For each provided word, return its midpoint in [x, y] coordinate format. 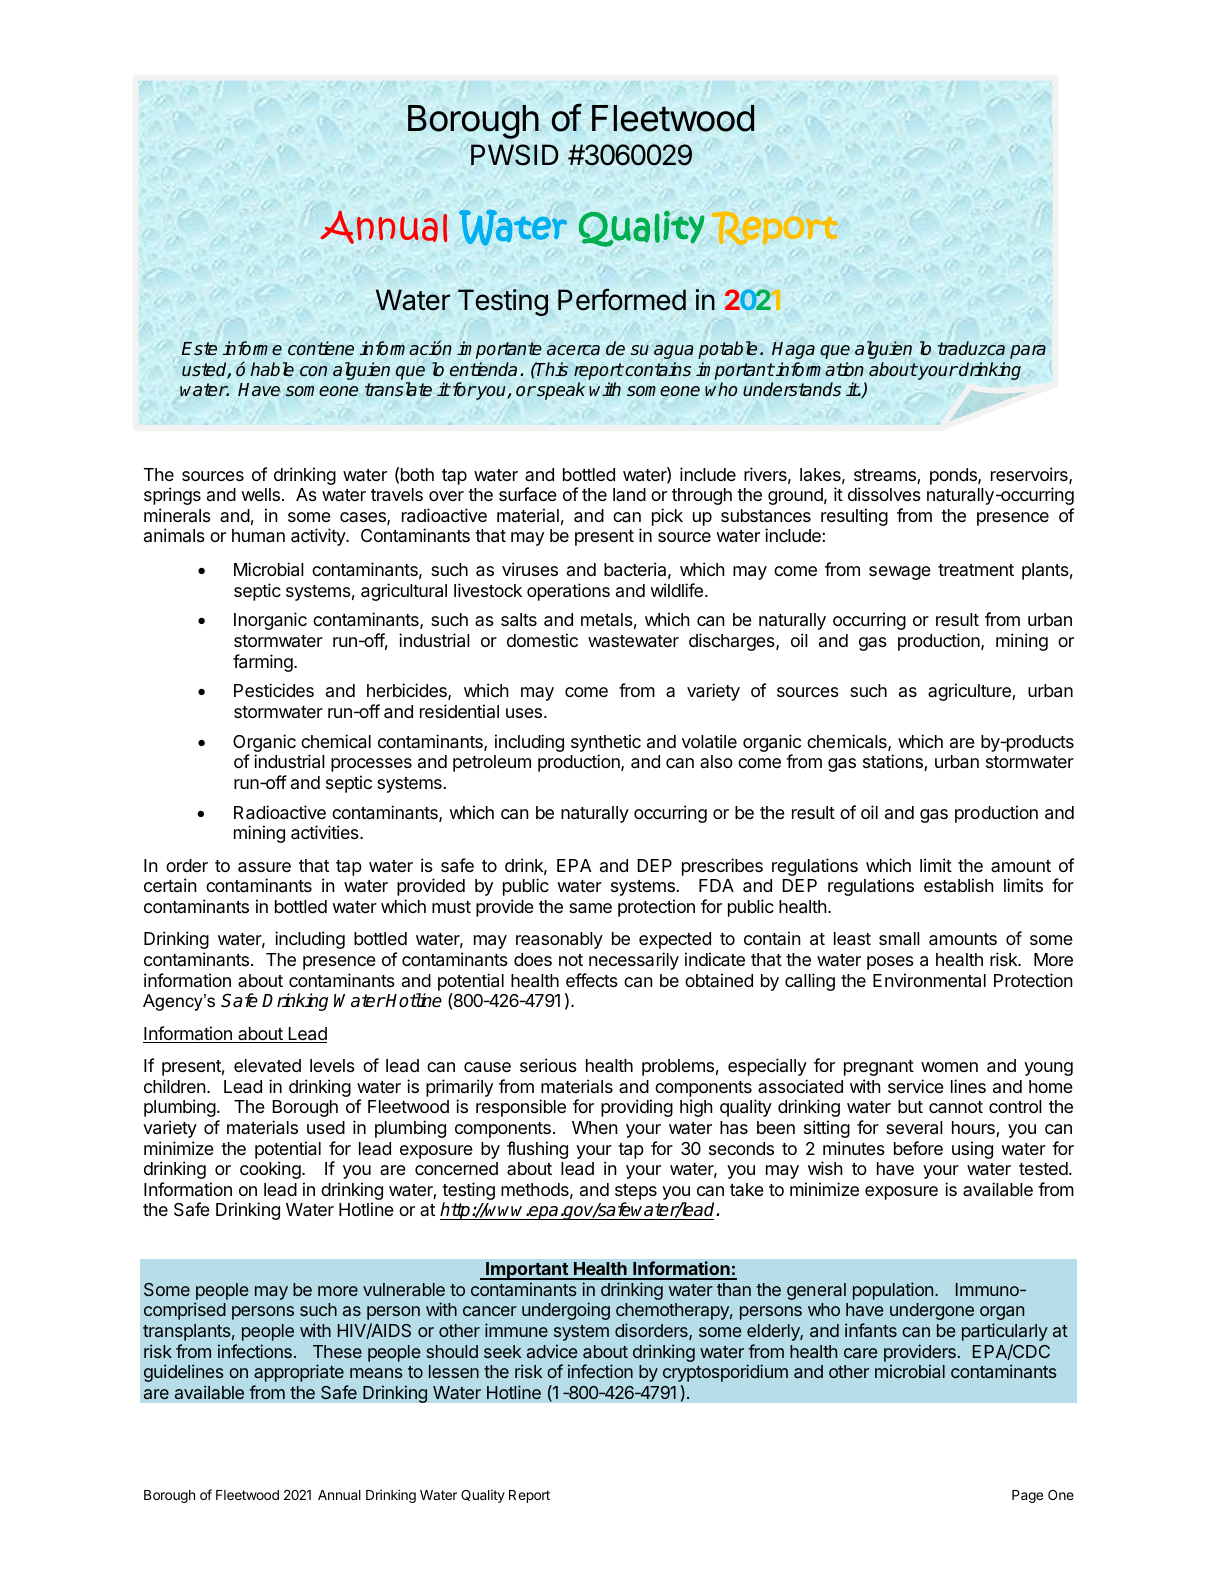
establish [959, 885]
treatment [976, 570]
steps [636, 1192]
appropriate [299, 1373]
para [1028, 352]
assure [264, 867]
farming [264, 663]
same [590, 908]
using [972, 1150]
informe [252, 348]
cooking [271, 1170]
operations [568, 592]
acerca [573, 350]
